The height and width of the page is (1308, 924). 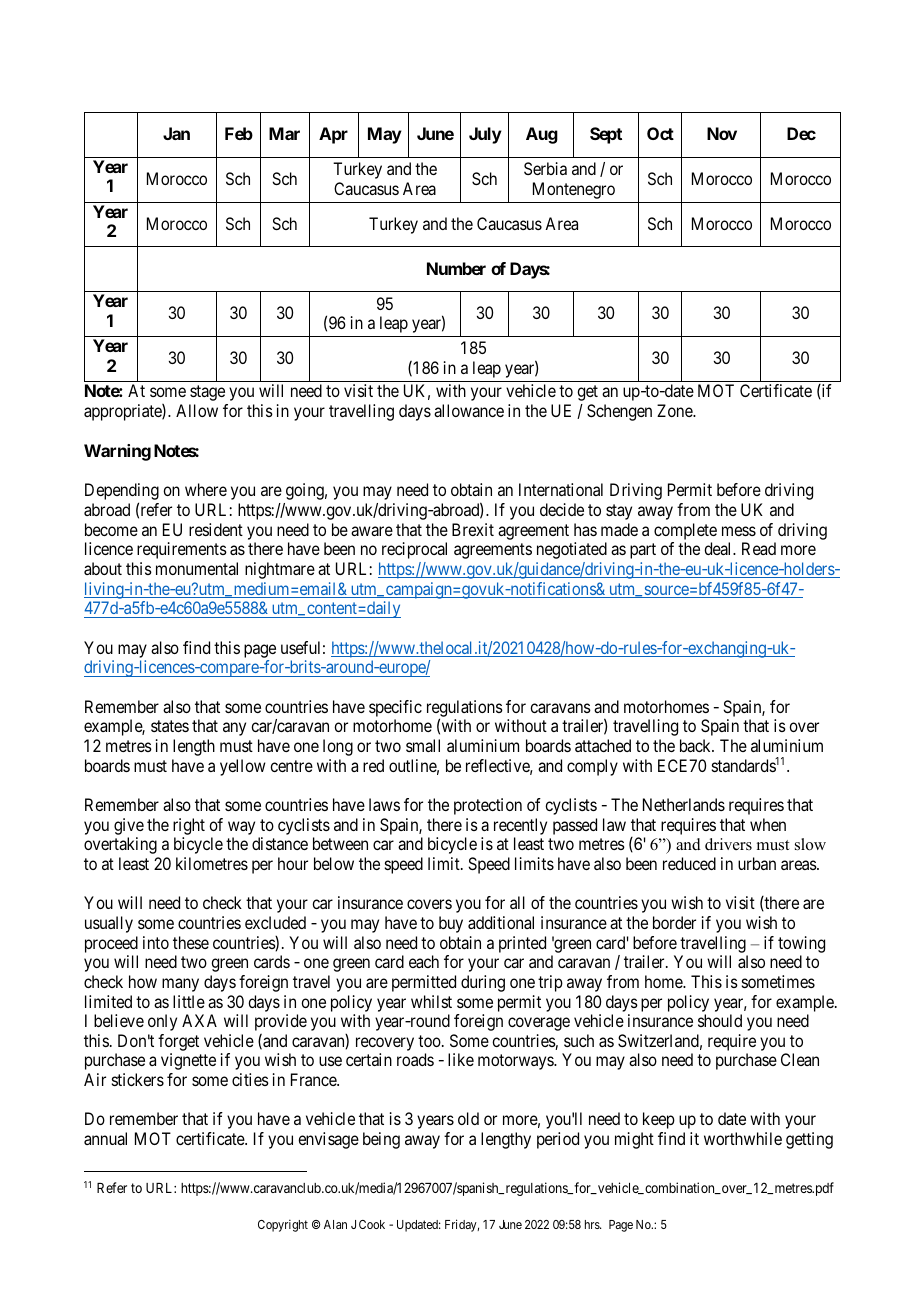 I want to click on states, so click(x=170, y=726).
